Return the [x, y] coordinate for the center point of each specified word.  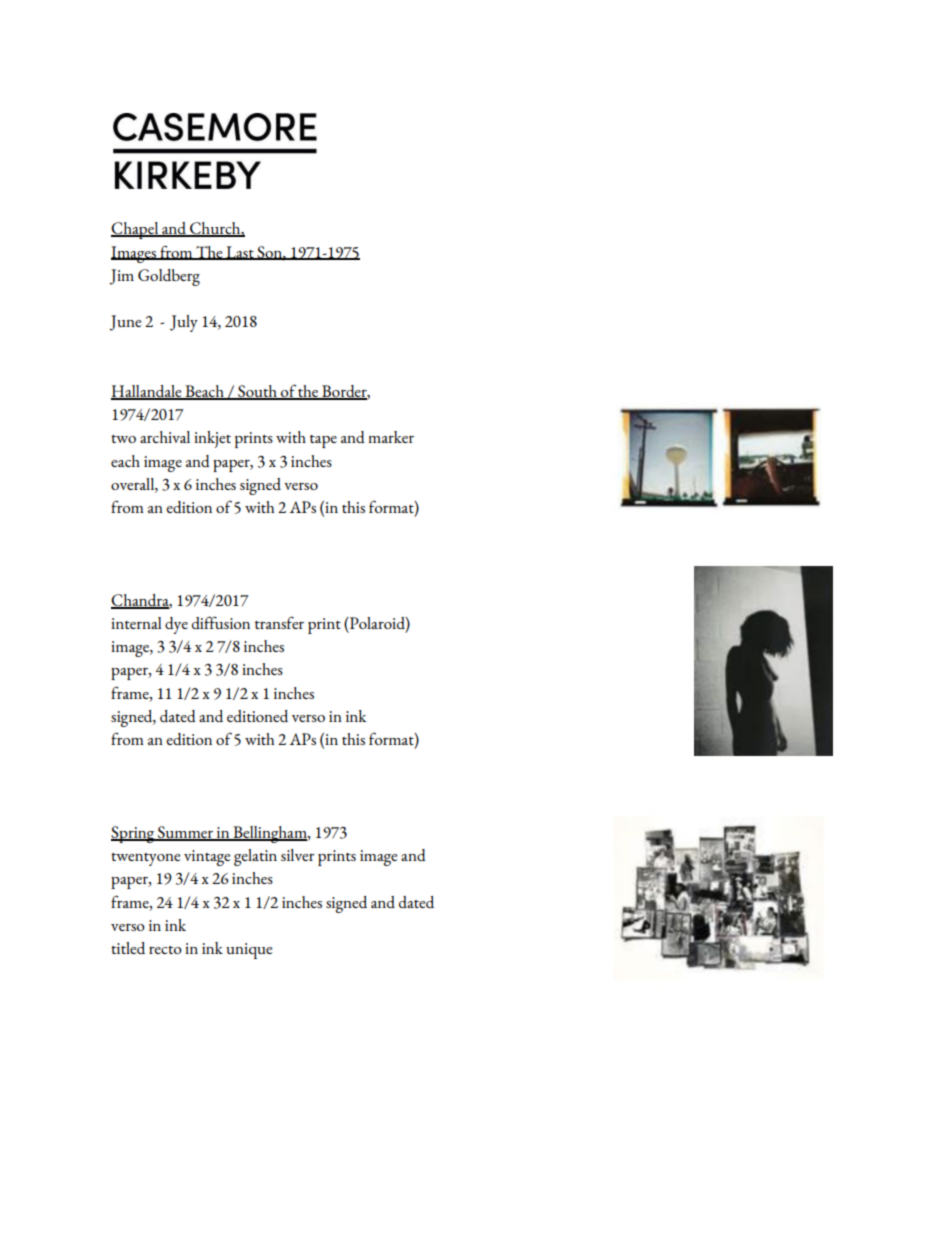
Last [240, 253]
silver [298, 855]
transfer [279, 622]
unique [249, 951]
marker [391, 437]
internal [136, 623]
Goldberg [169, 277]
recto [165, 950]
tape [323, 441]
